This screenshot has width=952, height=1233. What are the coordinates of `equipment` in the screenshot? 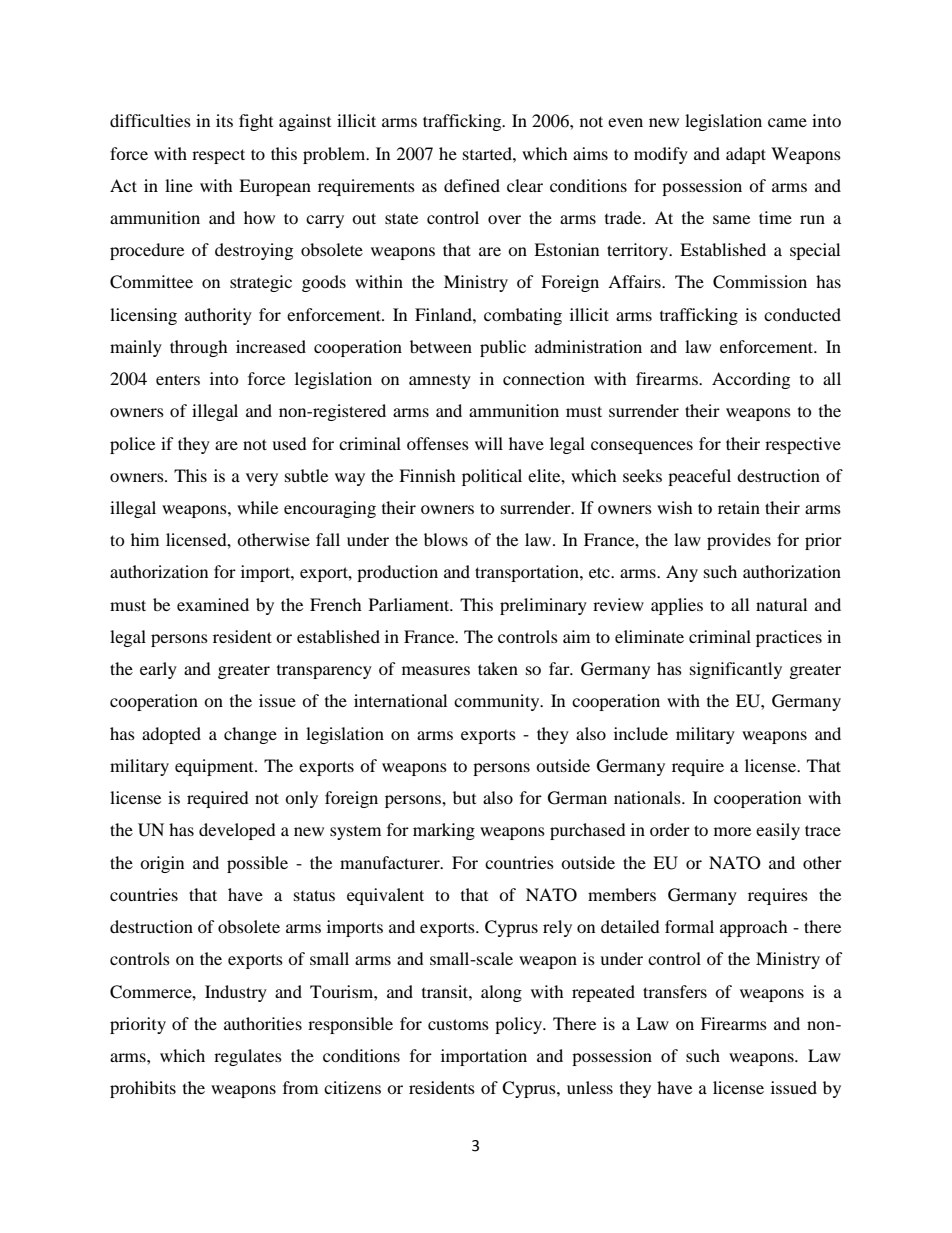 It's located at (215, 767).
